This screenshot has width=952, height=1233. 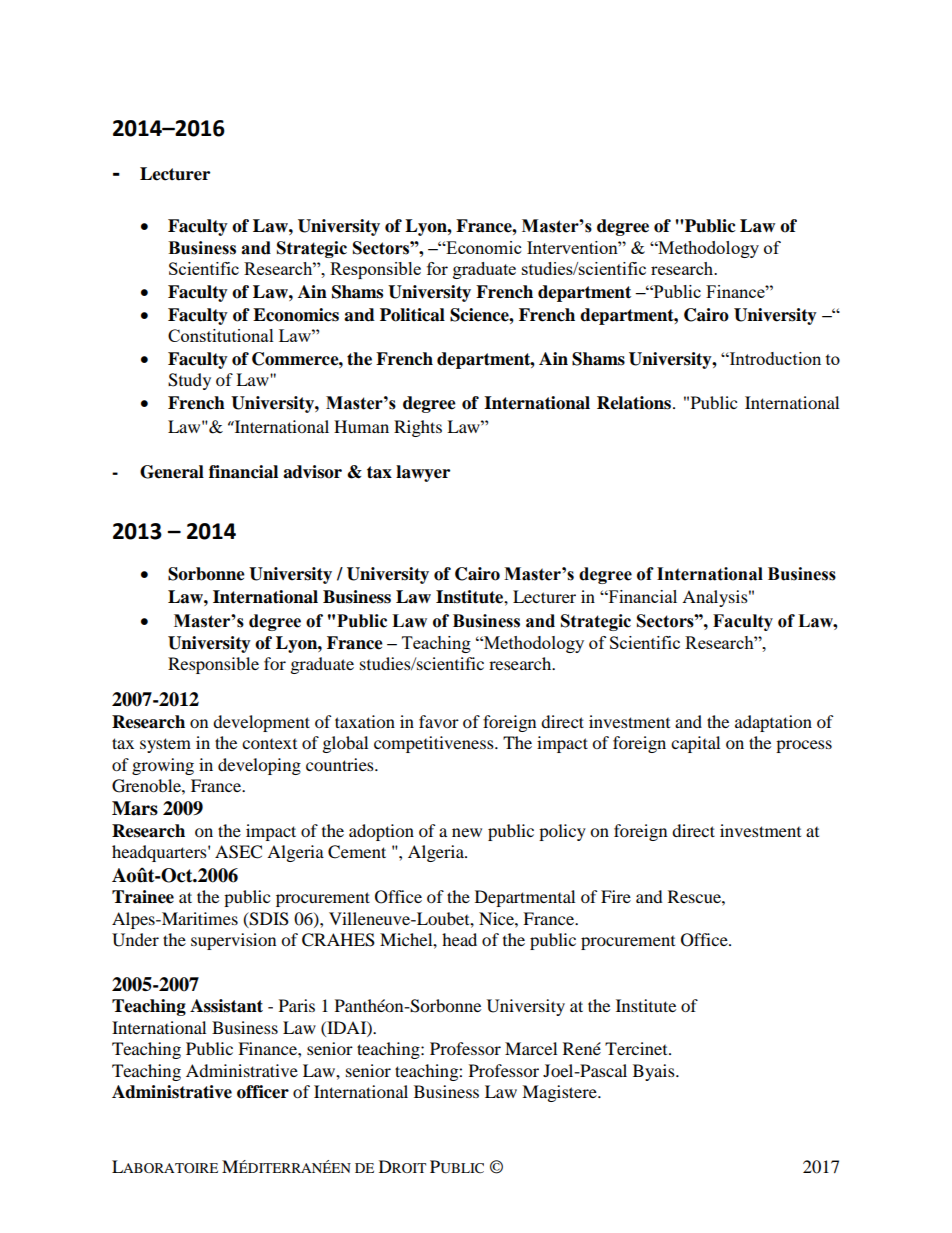 What do you see at coordinates (261, 723) in the screenshot?
I see `development` at bounding box center [261, 723].
